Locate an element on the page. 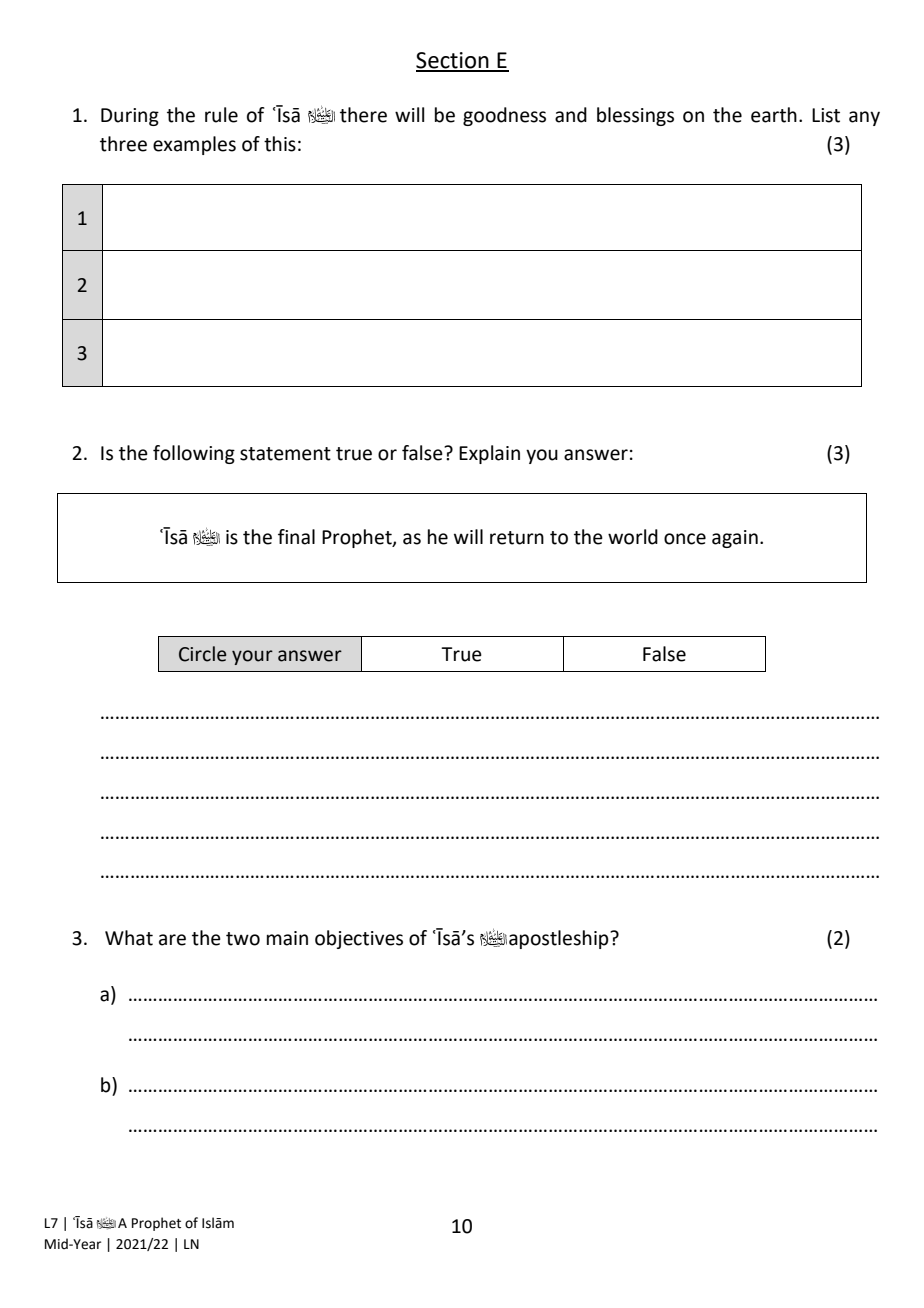 The image size is (924, 1308). Explain is located at coordinates (489, 454).
